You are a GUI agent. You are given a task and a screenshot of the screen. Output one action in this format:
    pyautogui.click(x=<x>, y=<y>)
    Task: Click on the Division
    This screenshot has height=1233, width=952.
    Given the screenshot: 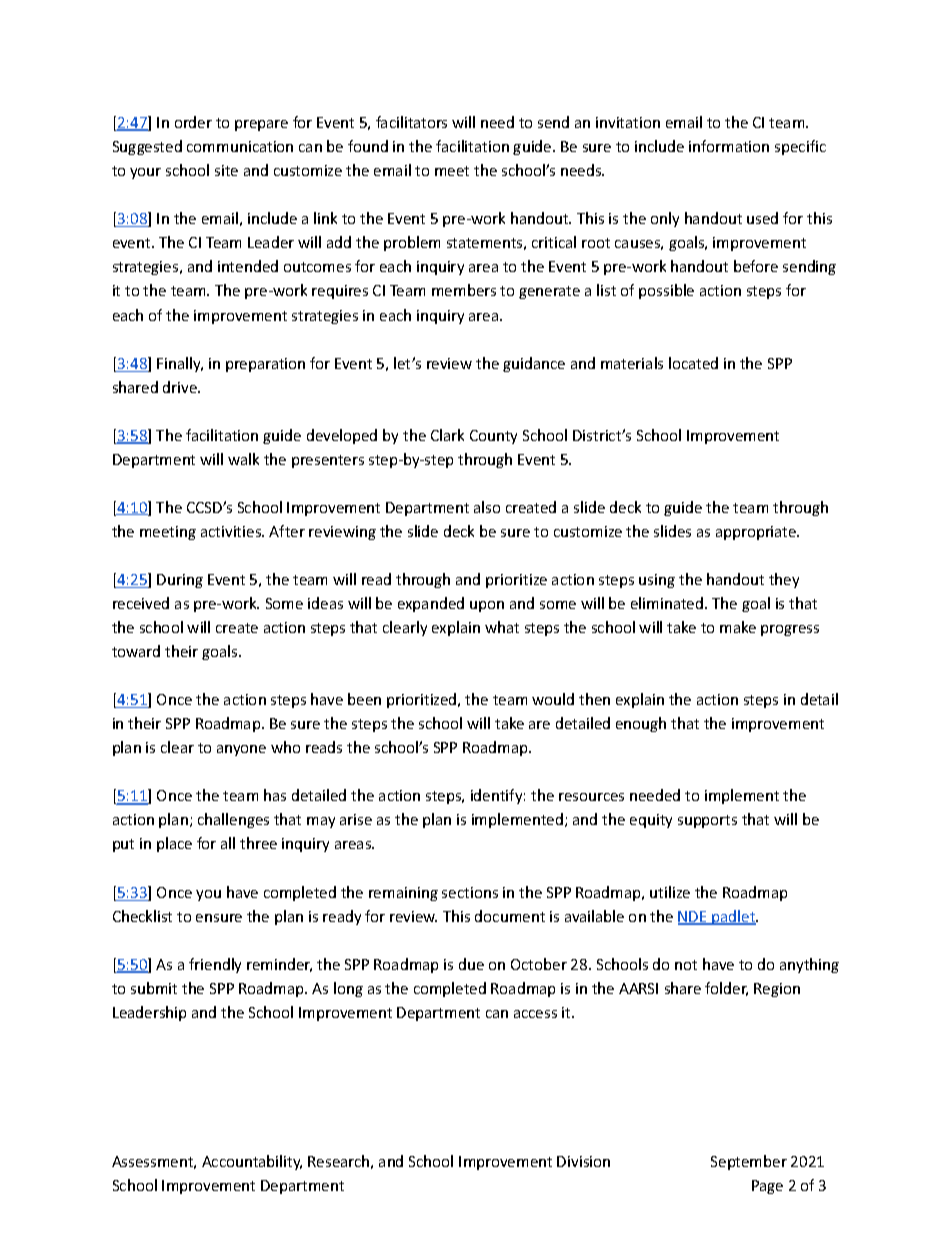 What is the action you would take?
    pyautogui.click(x=583, y=1161)
